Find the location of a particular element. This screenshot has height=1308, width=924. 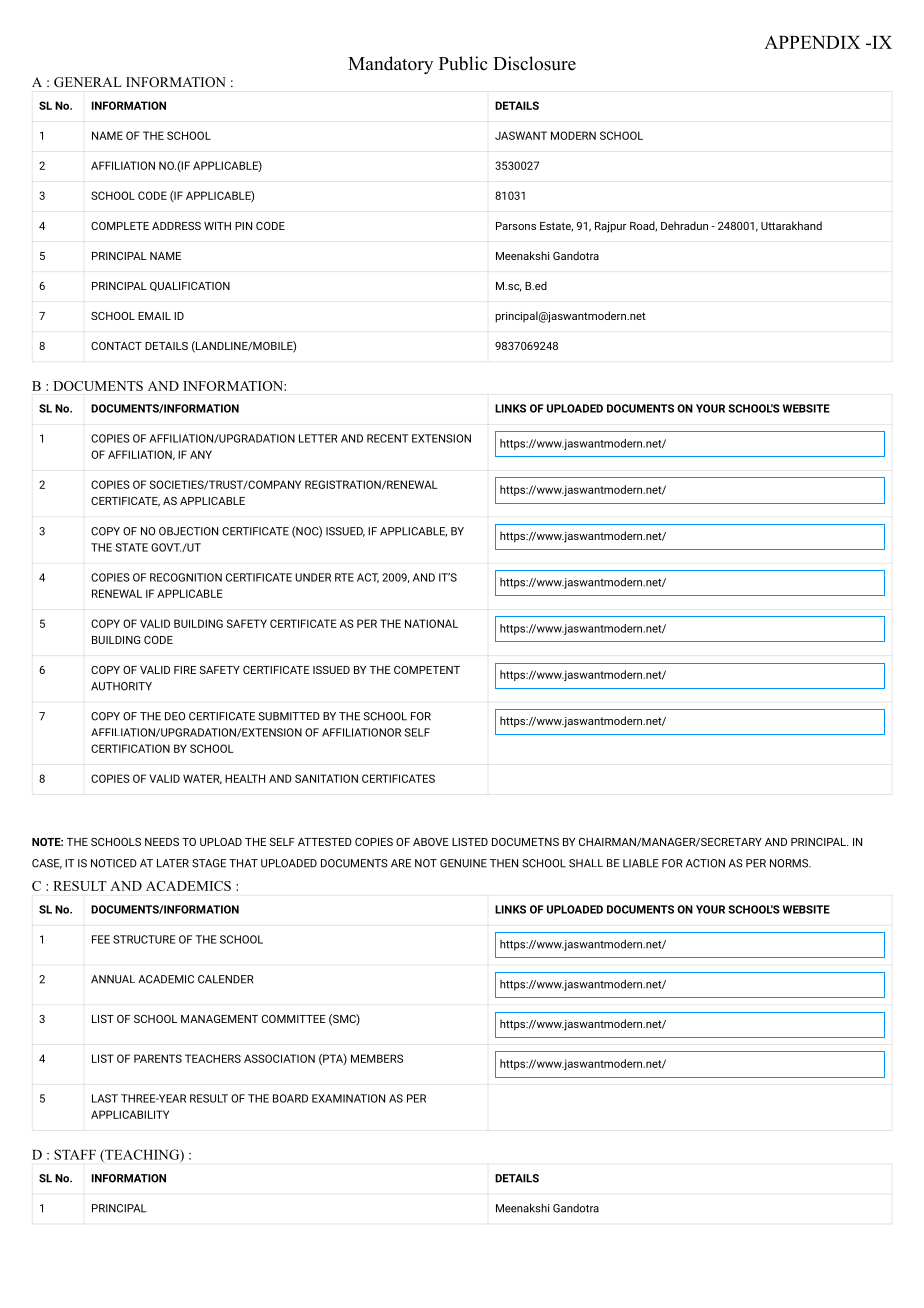

Public is located at coordinates (463, 63).
